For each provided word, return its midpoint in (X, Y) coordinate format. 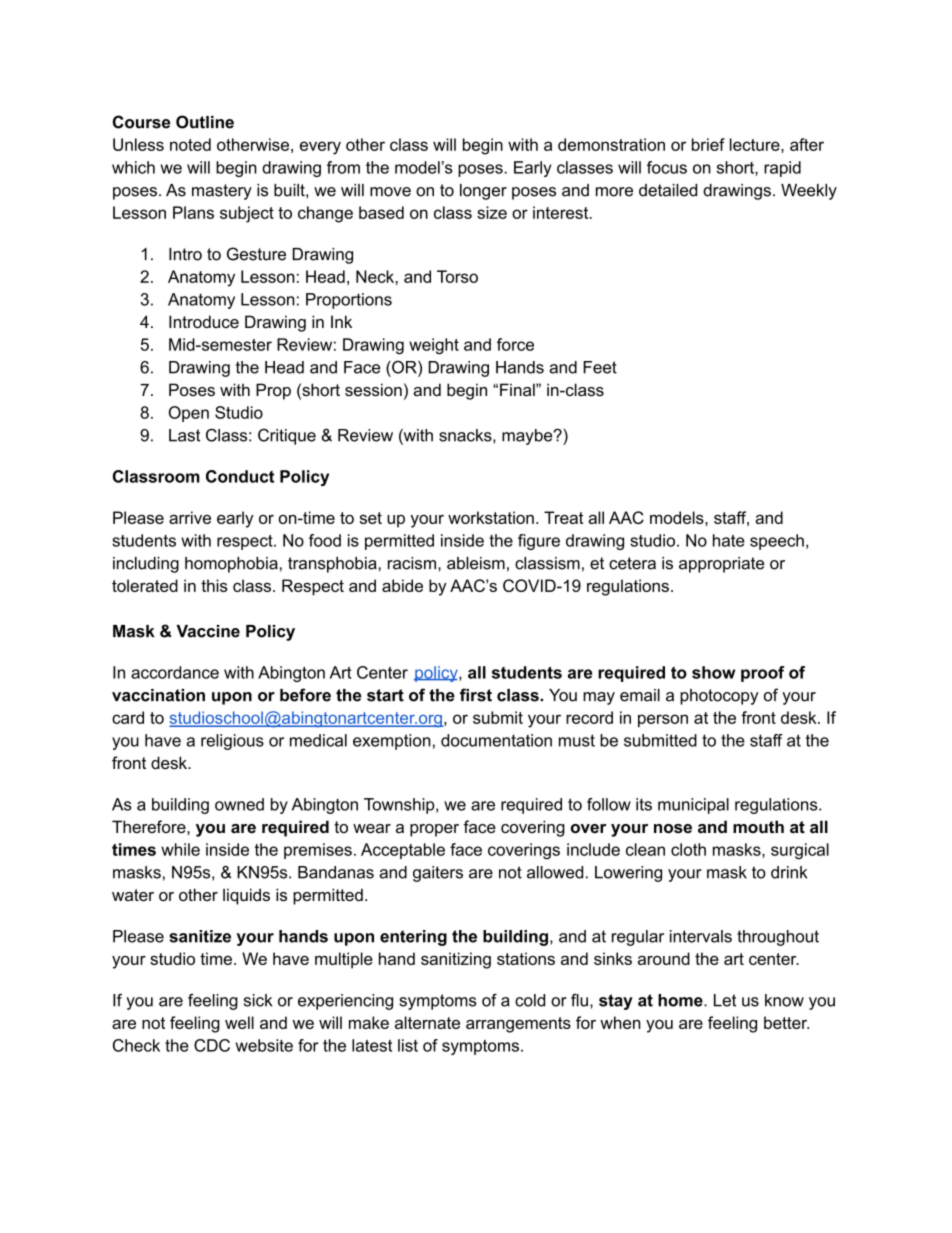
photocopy (719, 697)
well (239, 1022)
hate (729, 540)
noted (190, 144)
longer (483, 192)
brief (708, 144)
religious (232, 742)
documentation (496, 740)
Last (184, 435)
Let (725, 1000)
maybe (528, 437)
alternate (427, 1022)
